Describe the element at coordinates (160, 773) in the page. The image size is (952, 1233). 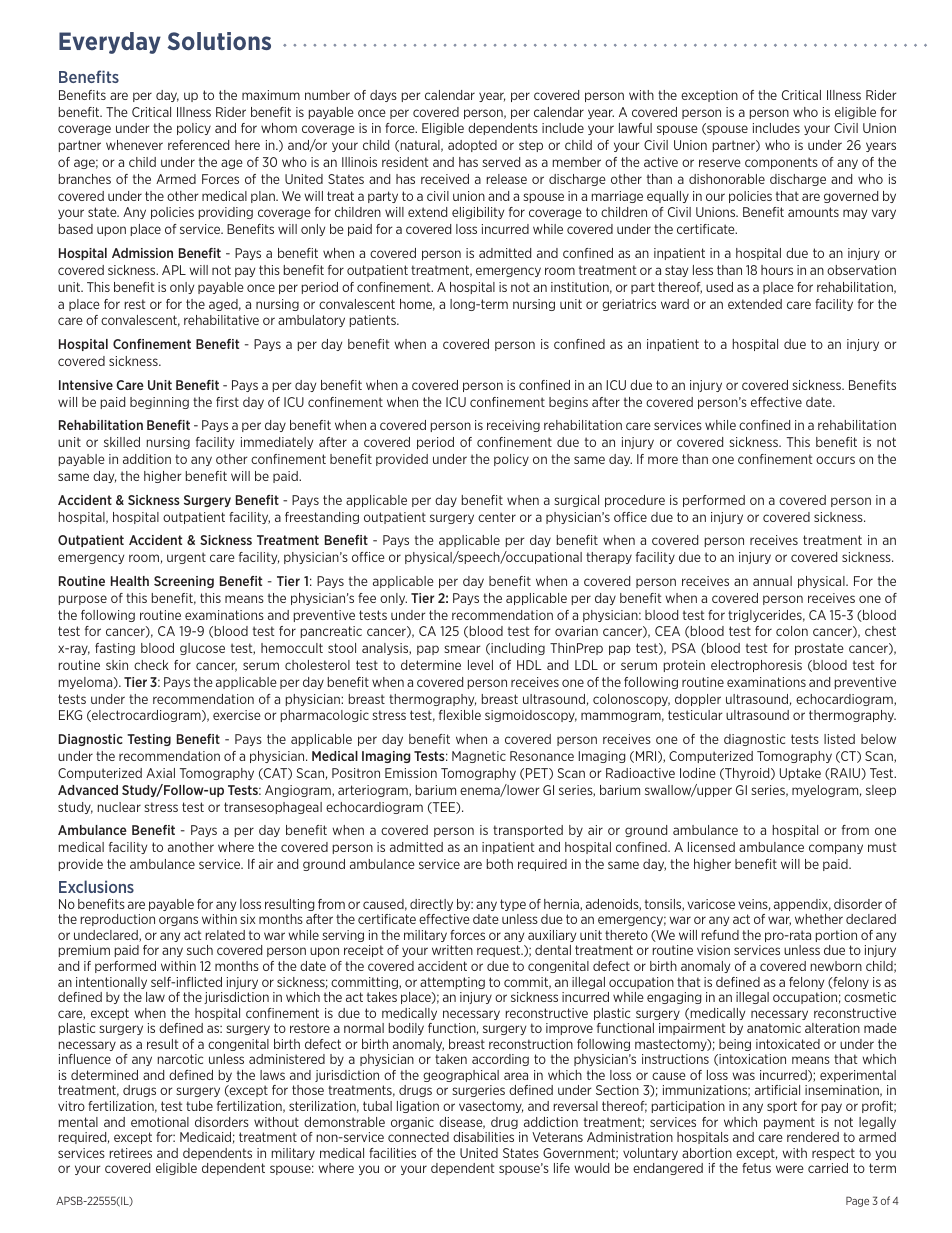
I see `Axial` at that location.
